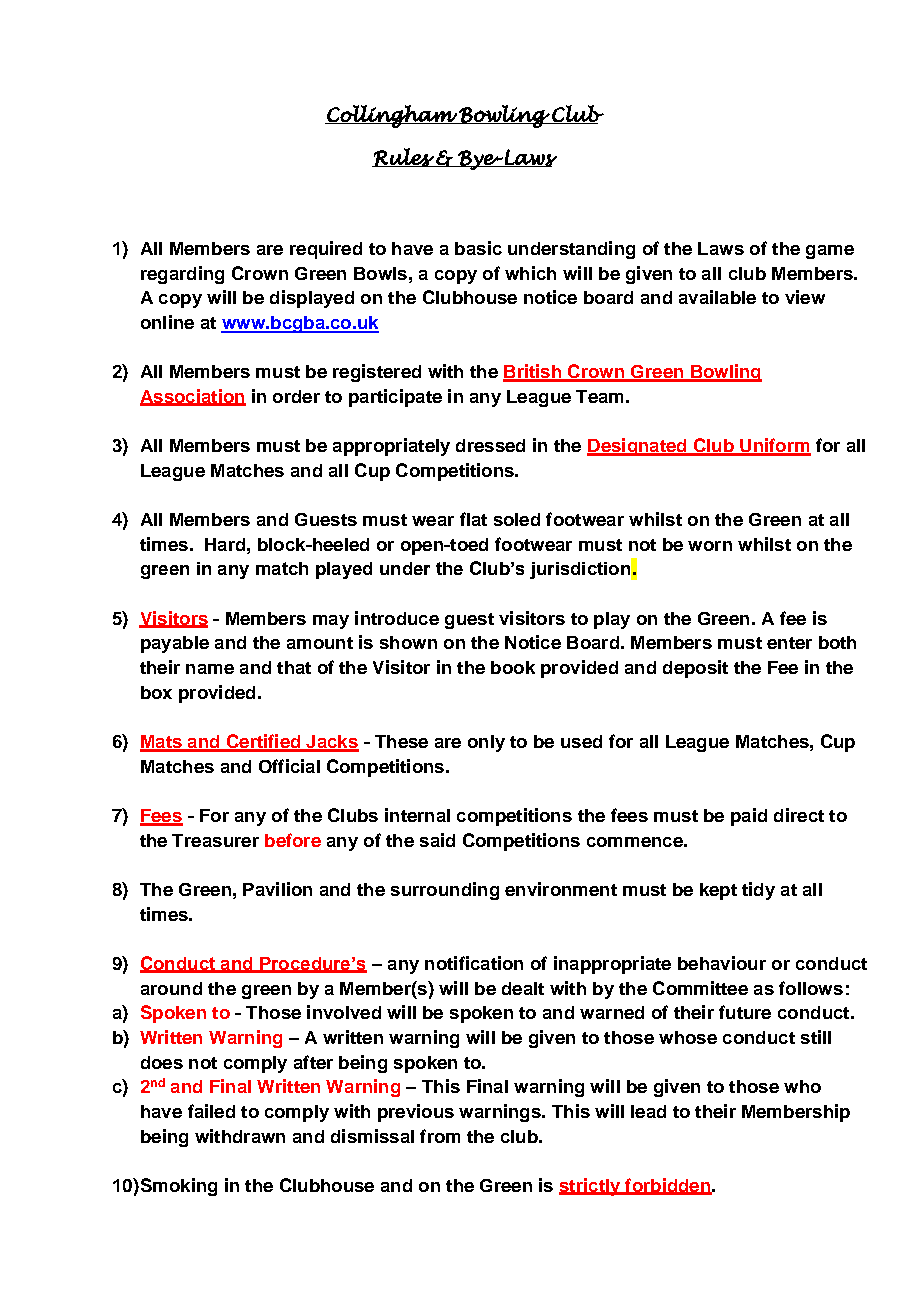  I want to click on failed, so click(211, 1111).
